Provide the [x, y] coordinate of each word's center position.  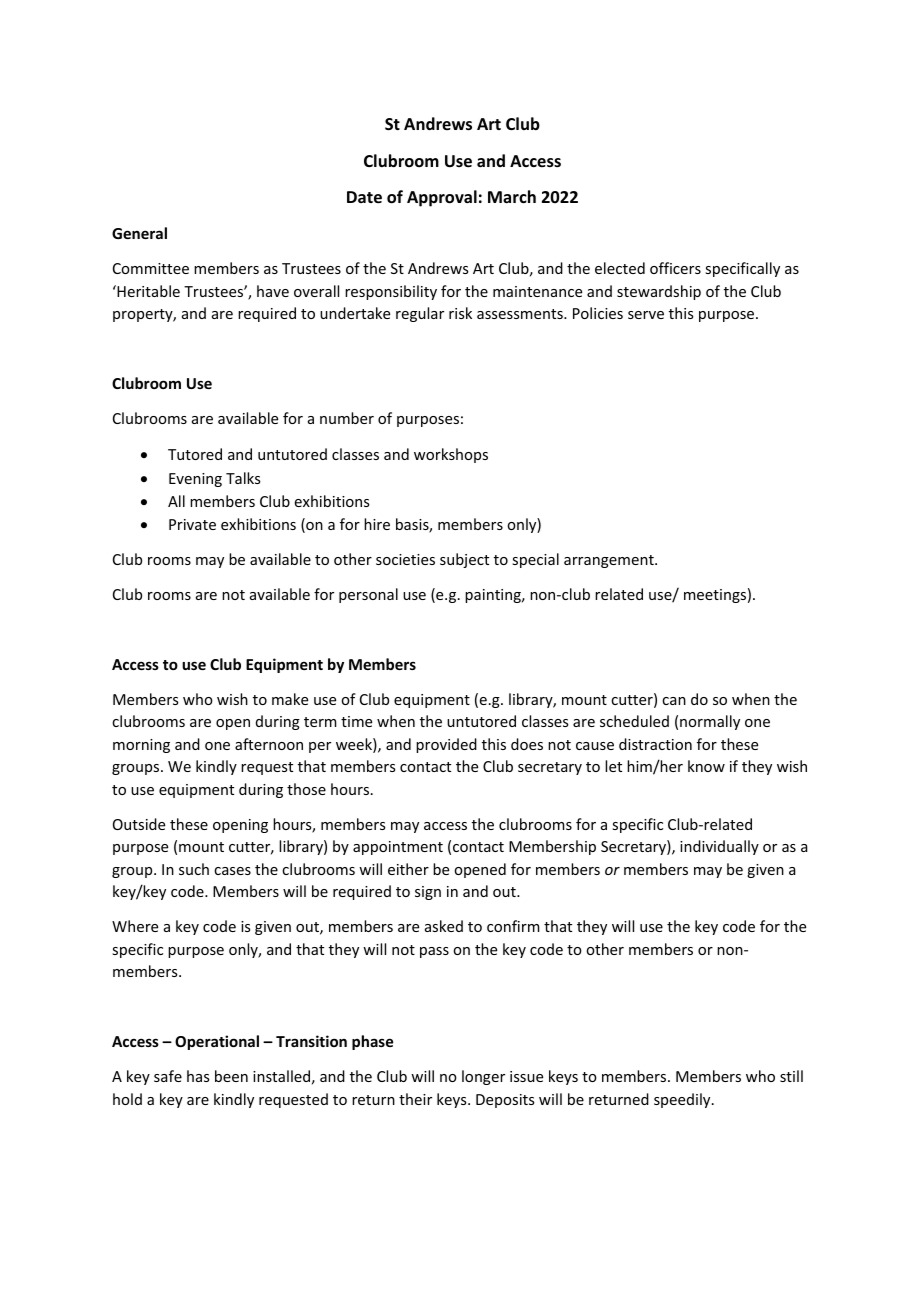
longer [483, 1077]
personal [368, 595]
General [139, 233]
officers [675, 268]
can [674, 701]
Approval [442, 198]
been [231, 1076]
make [290, 699]
